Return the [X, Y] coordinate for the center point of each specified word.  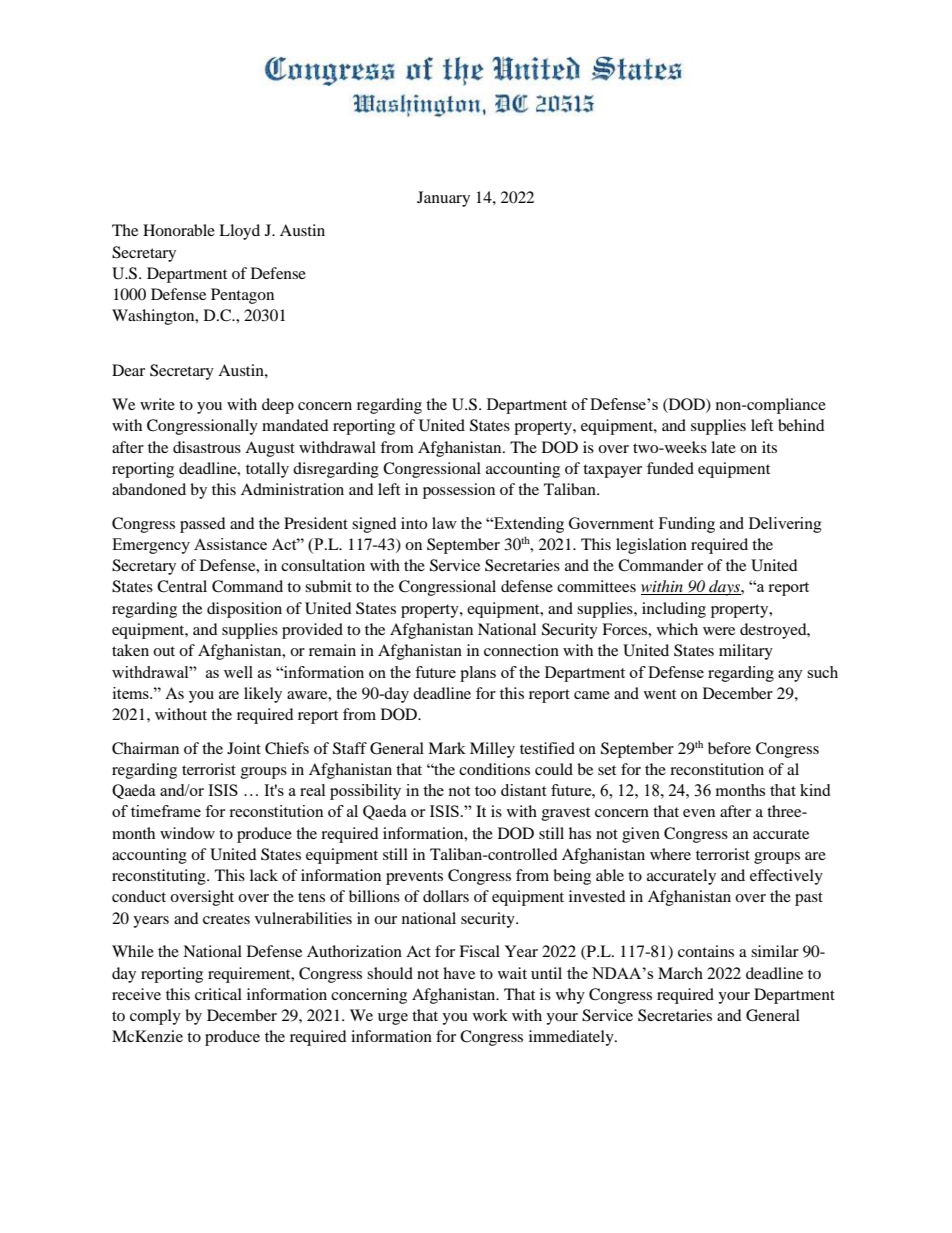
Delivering [785, 525]
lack [264, 875]
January [443, 199]
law [444, 523]
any [790, 676]
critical [218, 994]
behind [801, 425]
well [238, 672]
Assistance [230, 544]
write [157, 404]
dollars [446, 896]
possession [459, 491]
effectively [786, 877]
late [723, 447]
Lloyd [239, 232]
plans [478, 674]
